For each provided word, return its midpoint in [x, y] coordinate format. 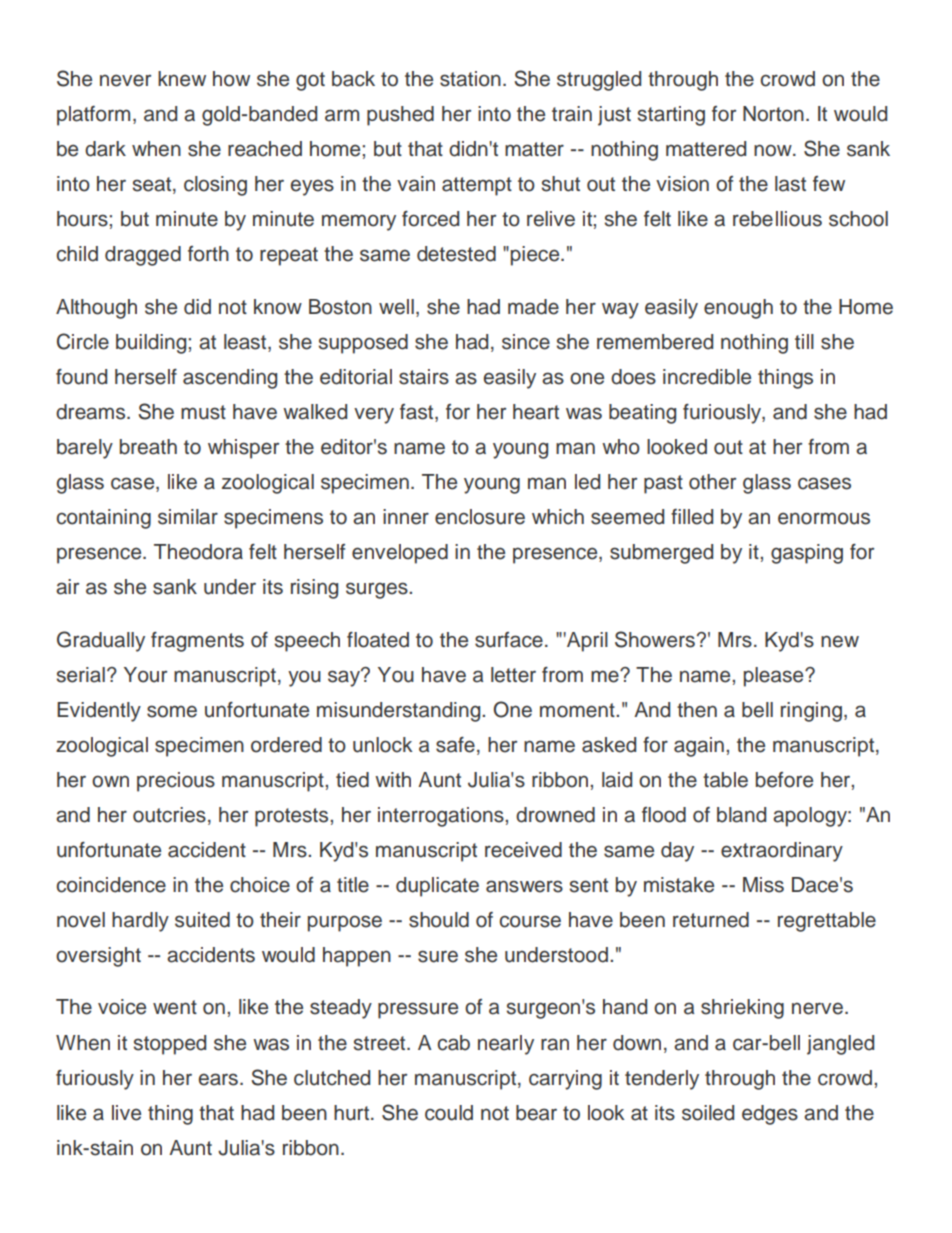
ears [218, 1079]
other [712, 482]
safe [455, 745]
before [784, 780]
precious [176, 782]
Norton [773, 114]
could [449, 1113]
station [470, 79]
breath [148, 447]
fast [418, 413]
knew [182, 79]
